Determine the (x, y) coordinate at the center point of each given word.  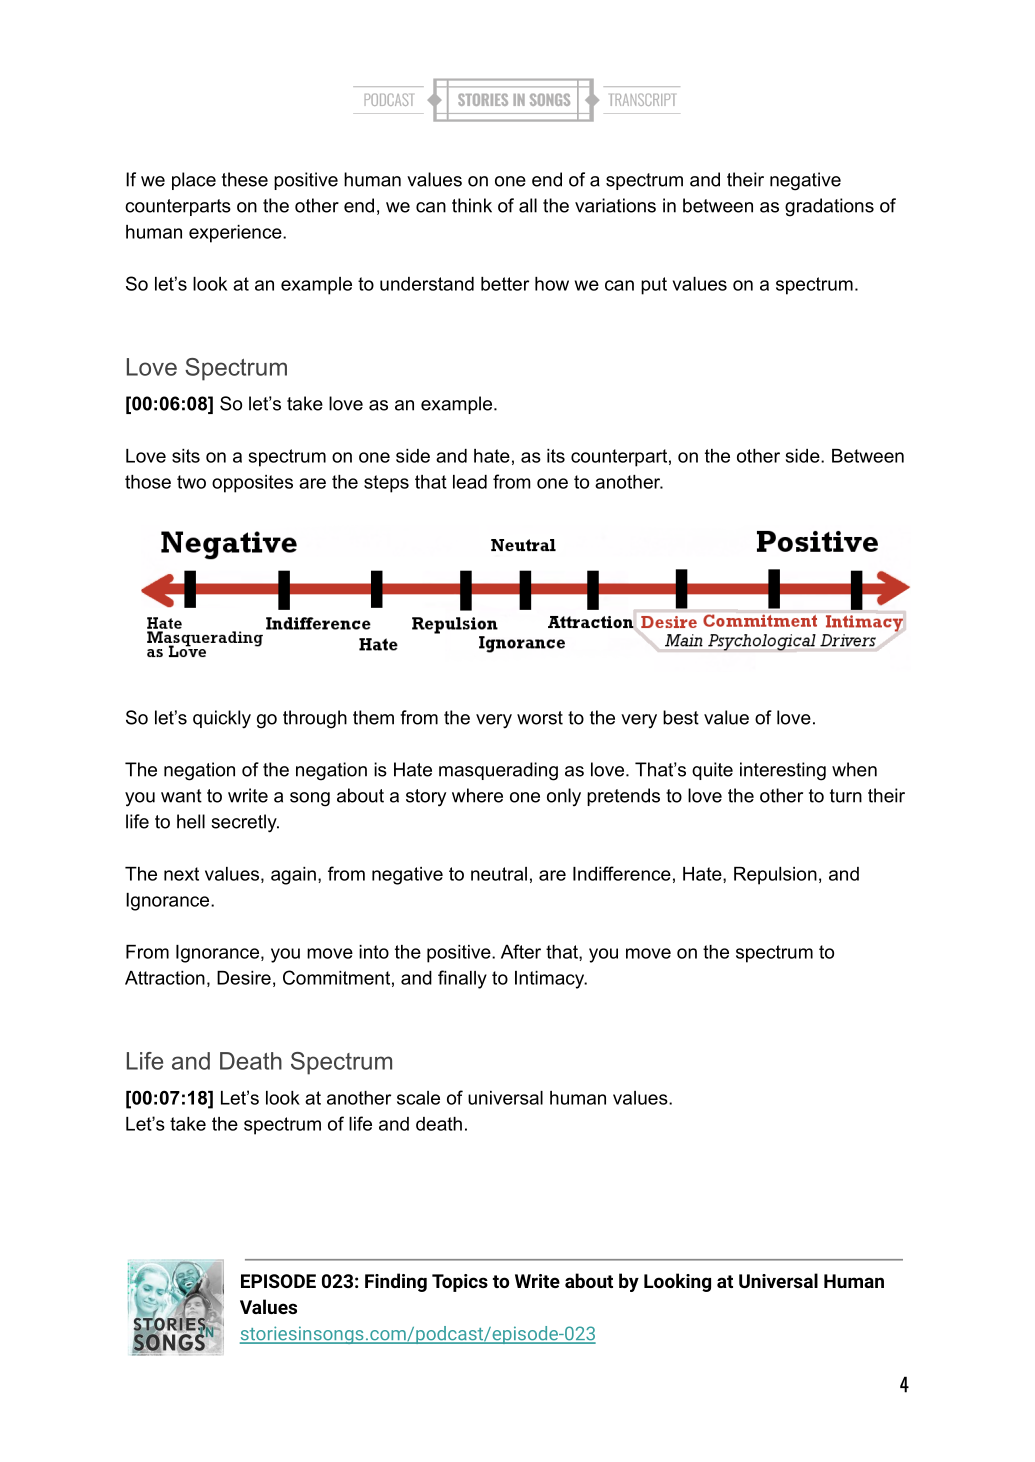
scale (418, 1098)
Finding (396, 1282)
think (472, 205)
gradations (829, 207)
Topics (460, 1283)
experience (236, 234)
